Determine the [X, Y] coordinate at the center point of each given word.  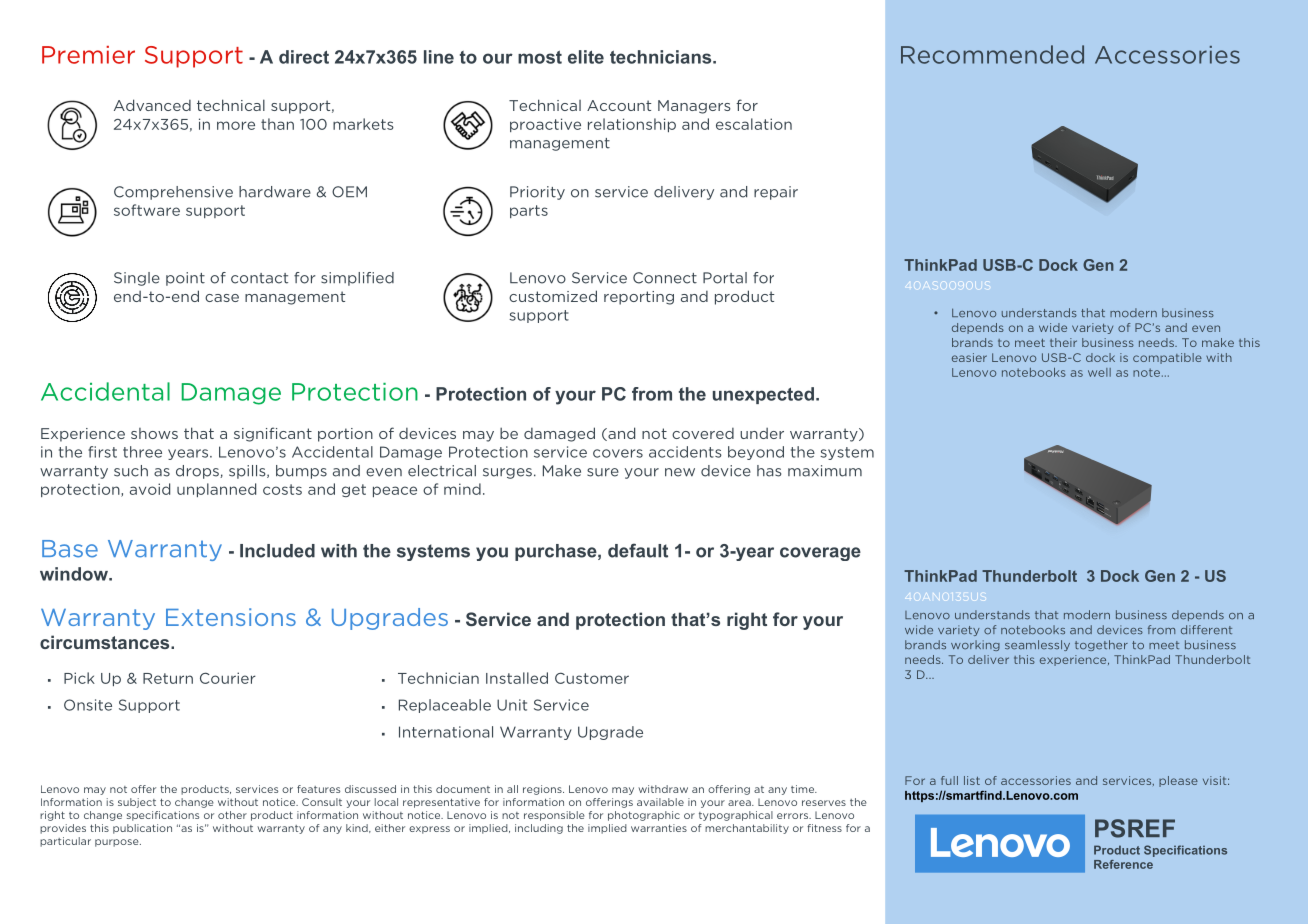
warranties [659, 828]
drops [198, 472]
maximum [825, 471]
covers [618, 453]
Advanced [152, 105]
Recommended [992, 54]
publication [142, 829]
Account [619, 105]
